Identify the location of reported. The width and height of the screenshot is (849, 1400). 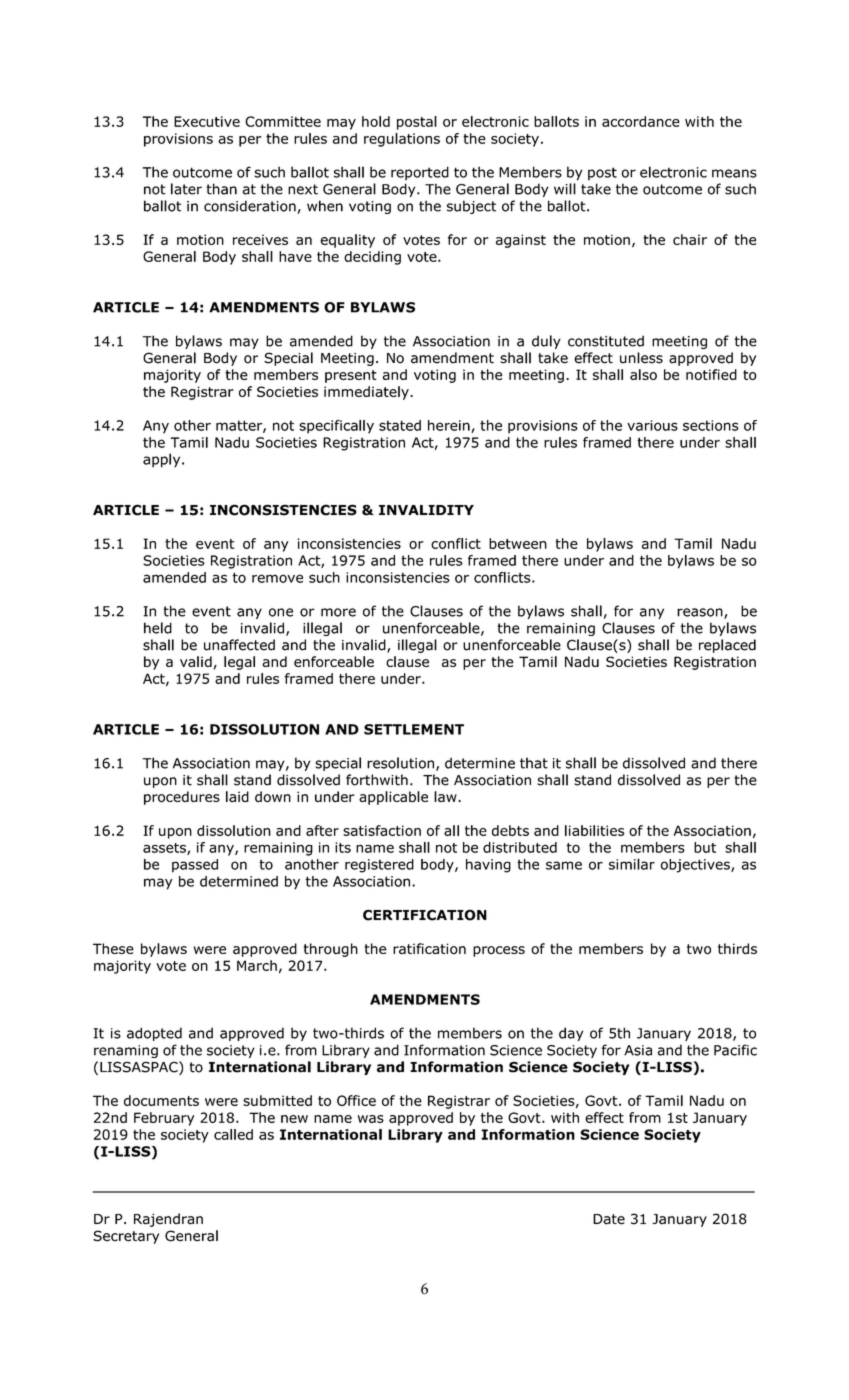
(420, 173).
